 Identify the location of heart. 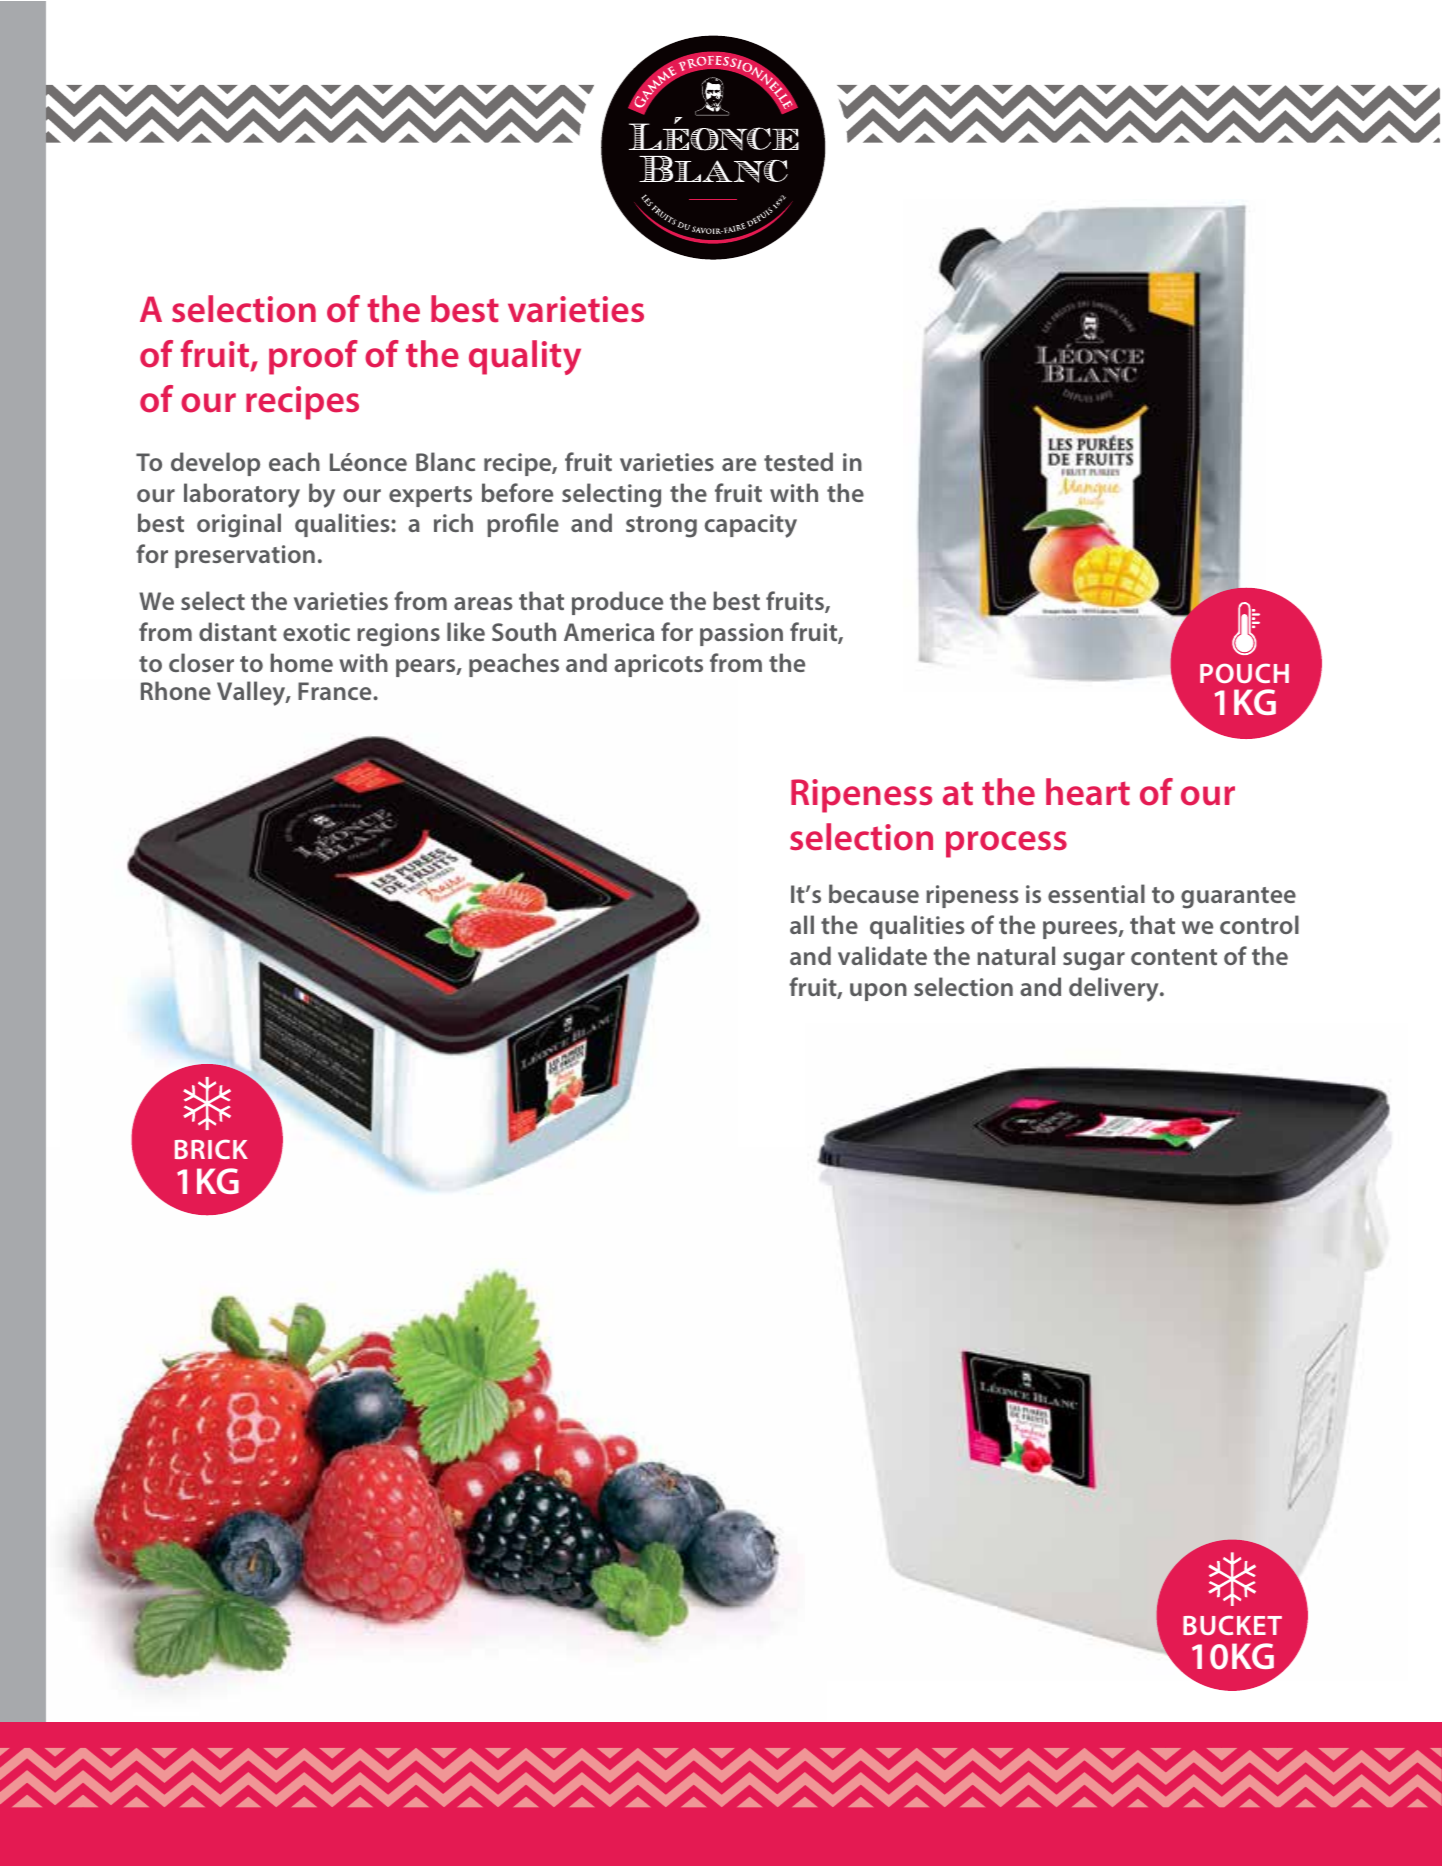
(1088, 792).
